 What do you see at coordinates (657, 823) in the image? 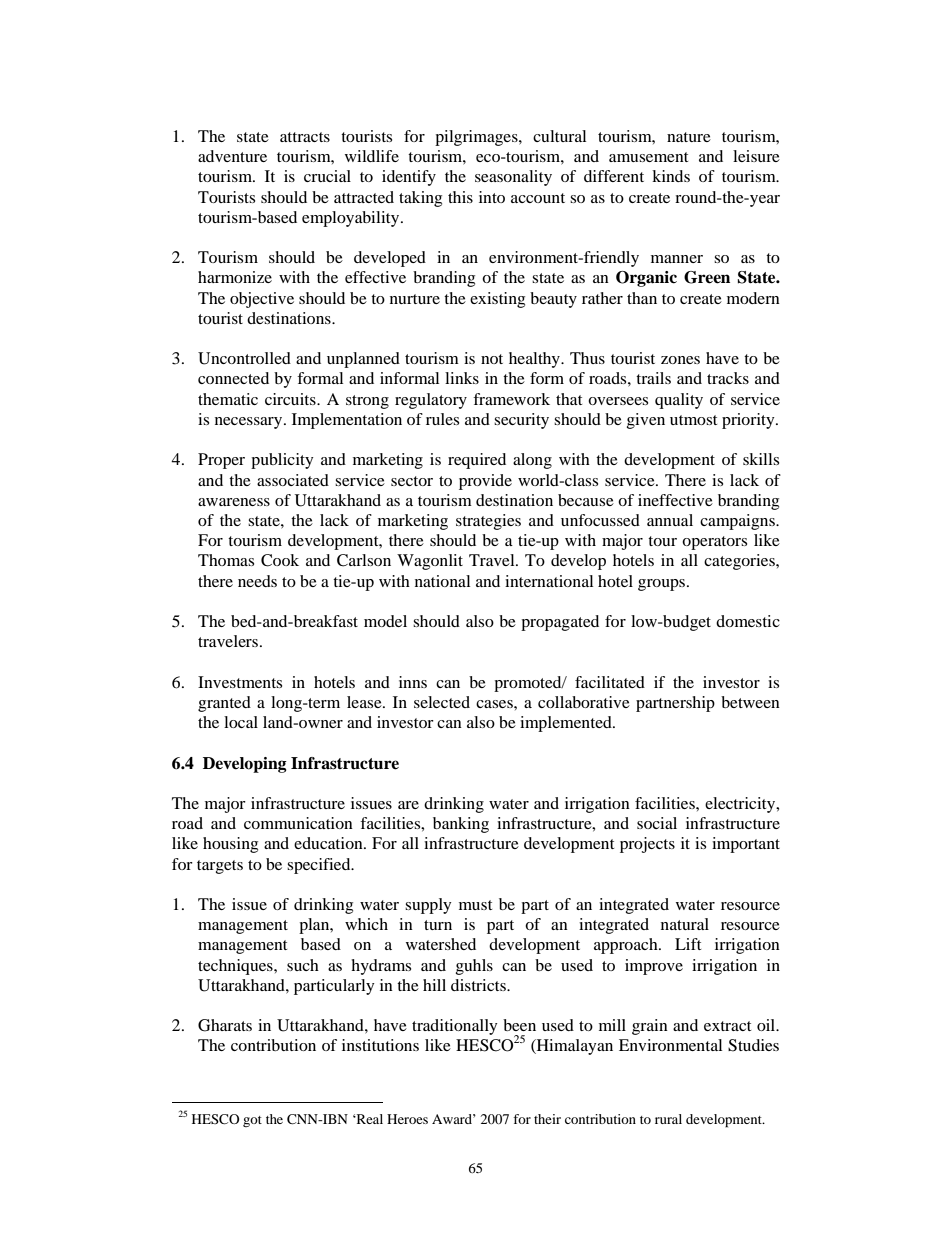
I see `social` at bounding box center [657, 823].
